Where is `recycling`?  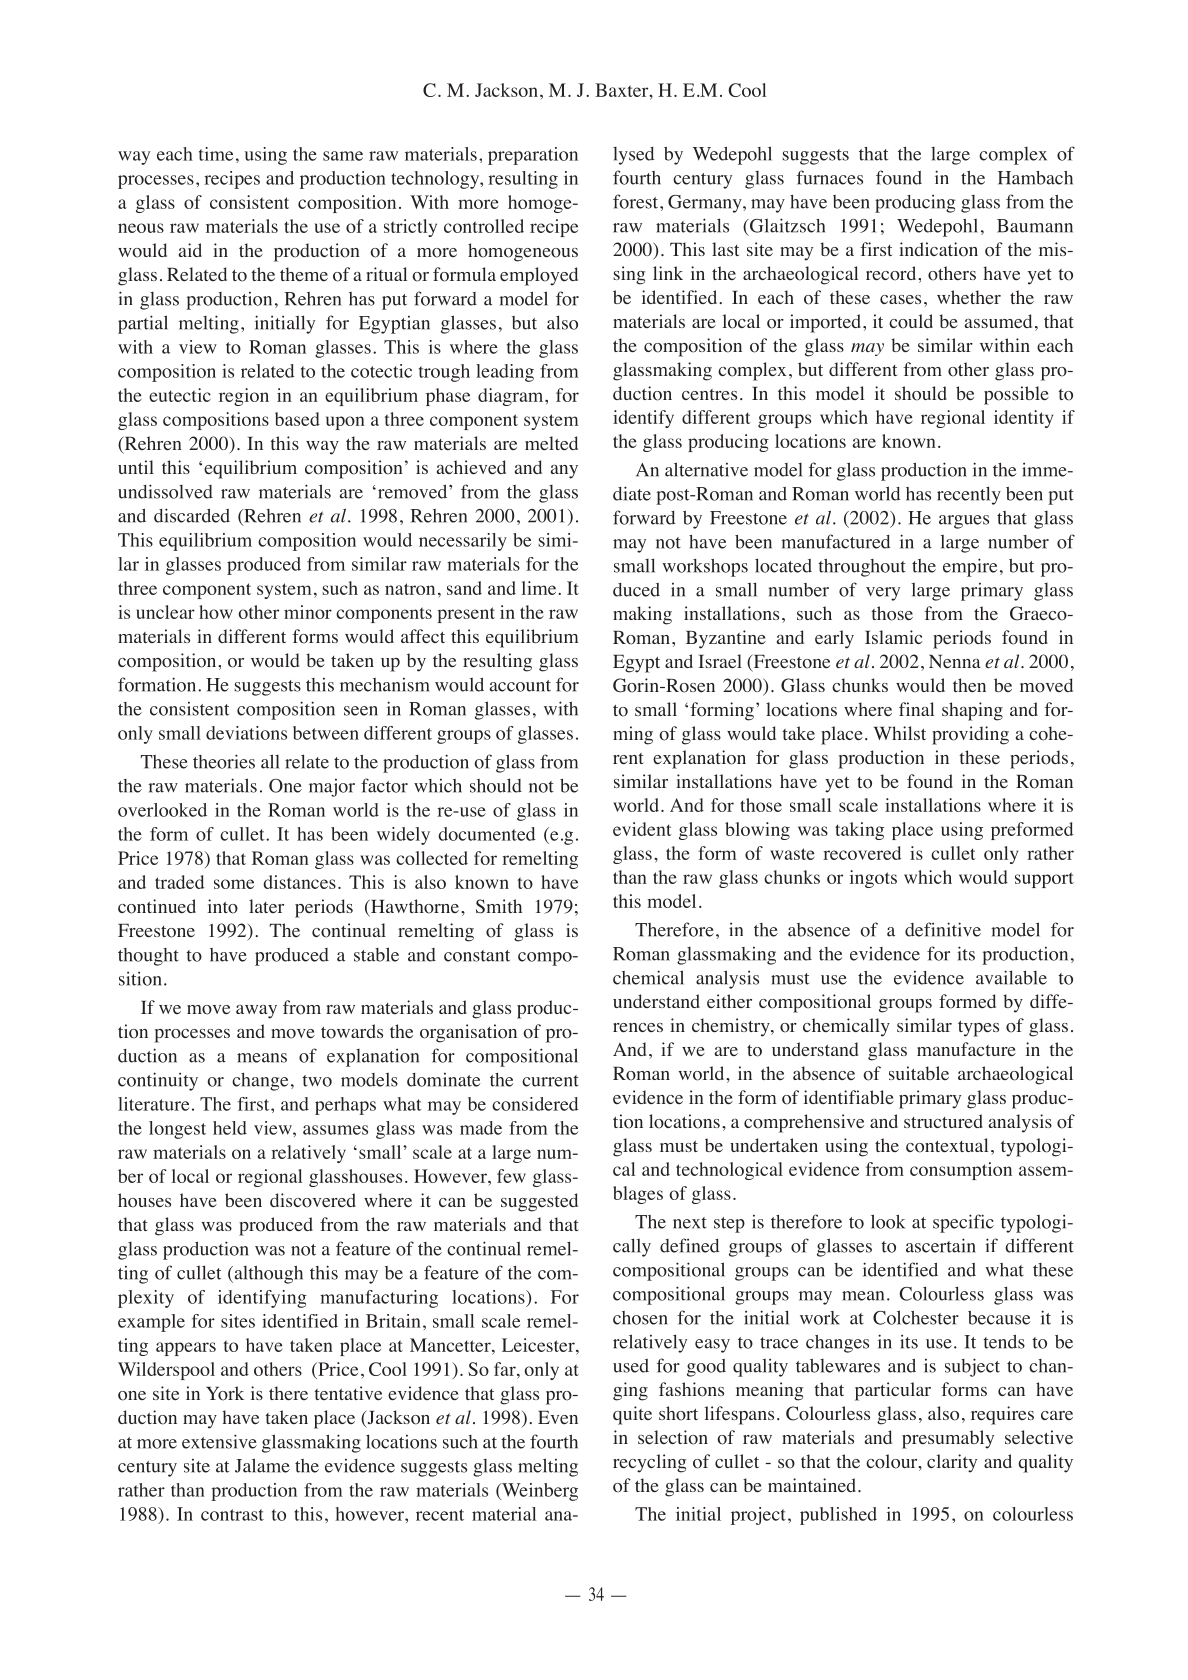
recycling is located at coordinates (649, 1463).
